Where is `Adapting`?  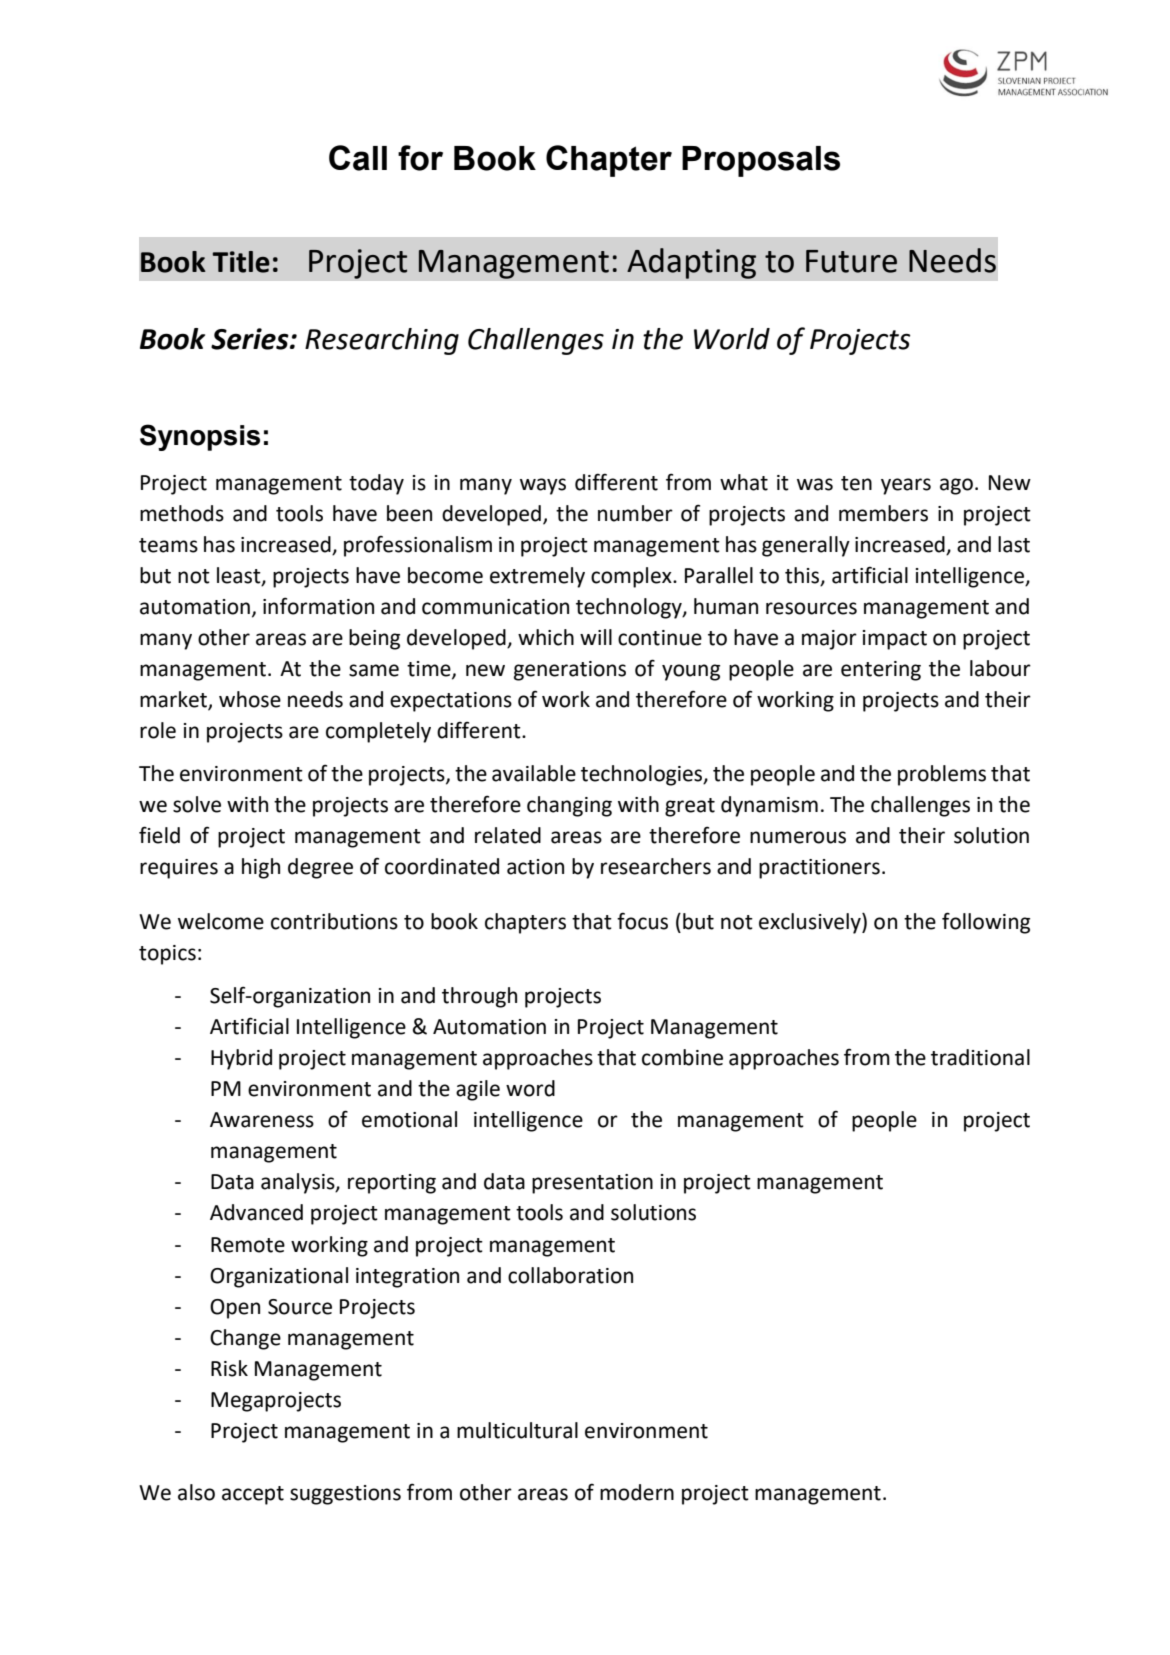 Adapting is located at coordinates (691, 263).
